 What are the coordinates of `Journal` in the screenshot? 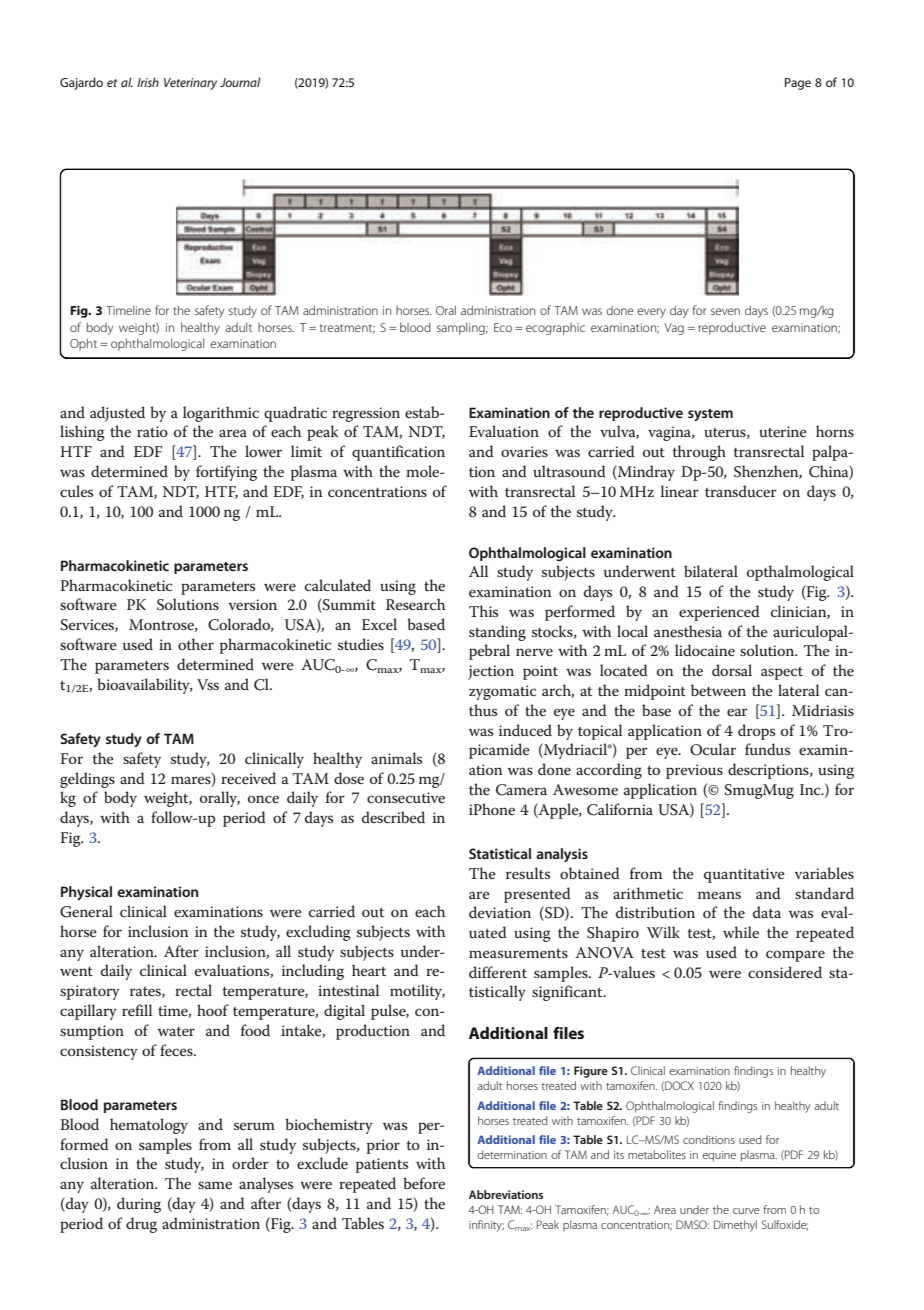 It's located at (240, 82).
